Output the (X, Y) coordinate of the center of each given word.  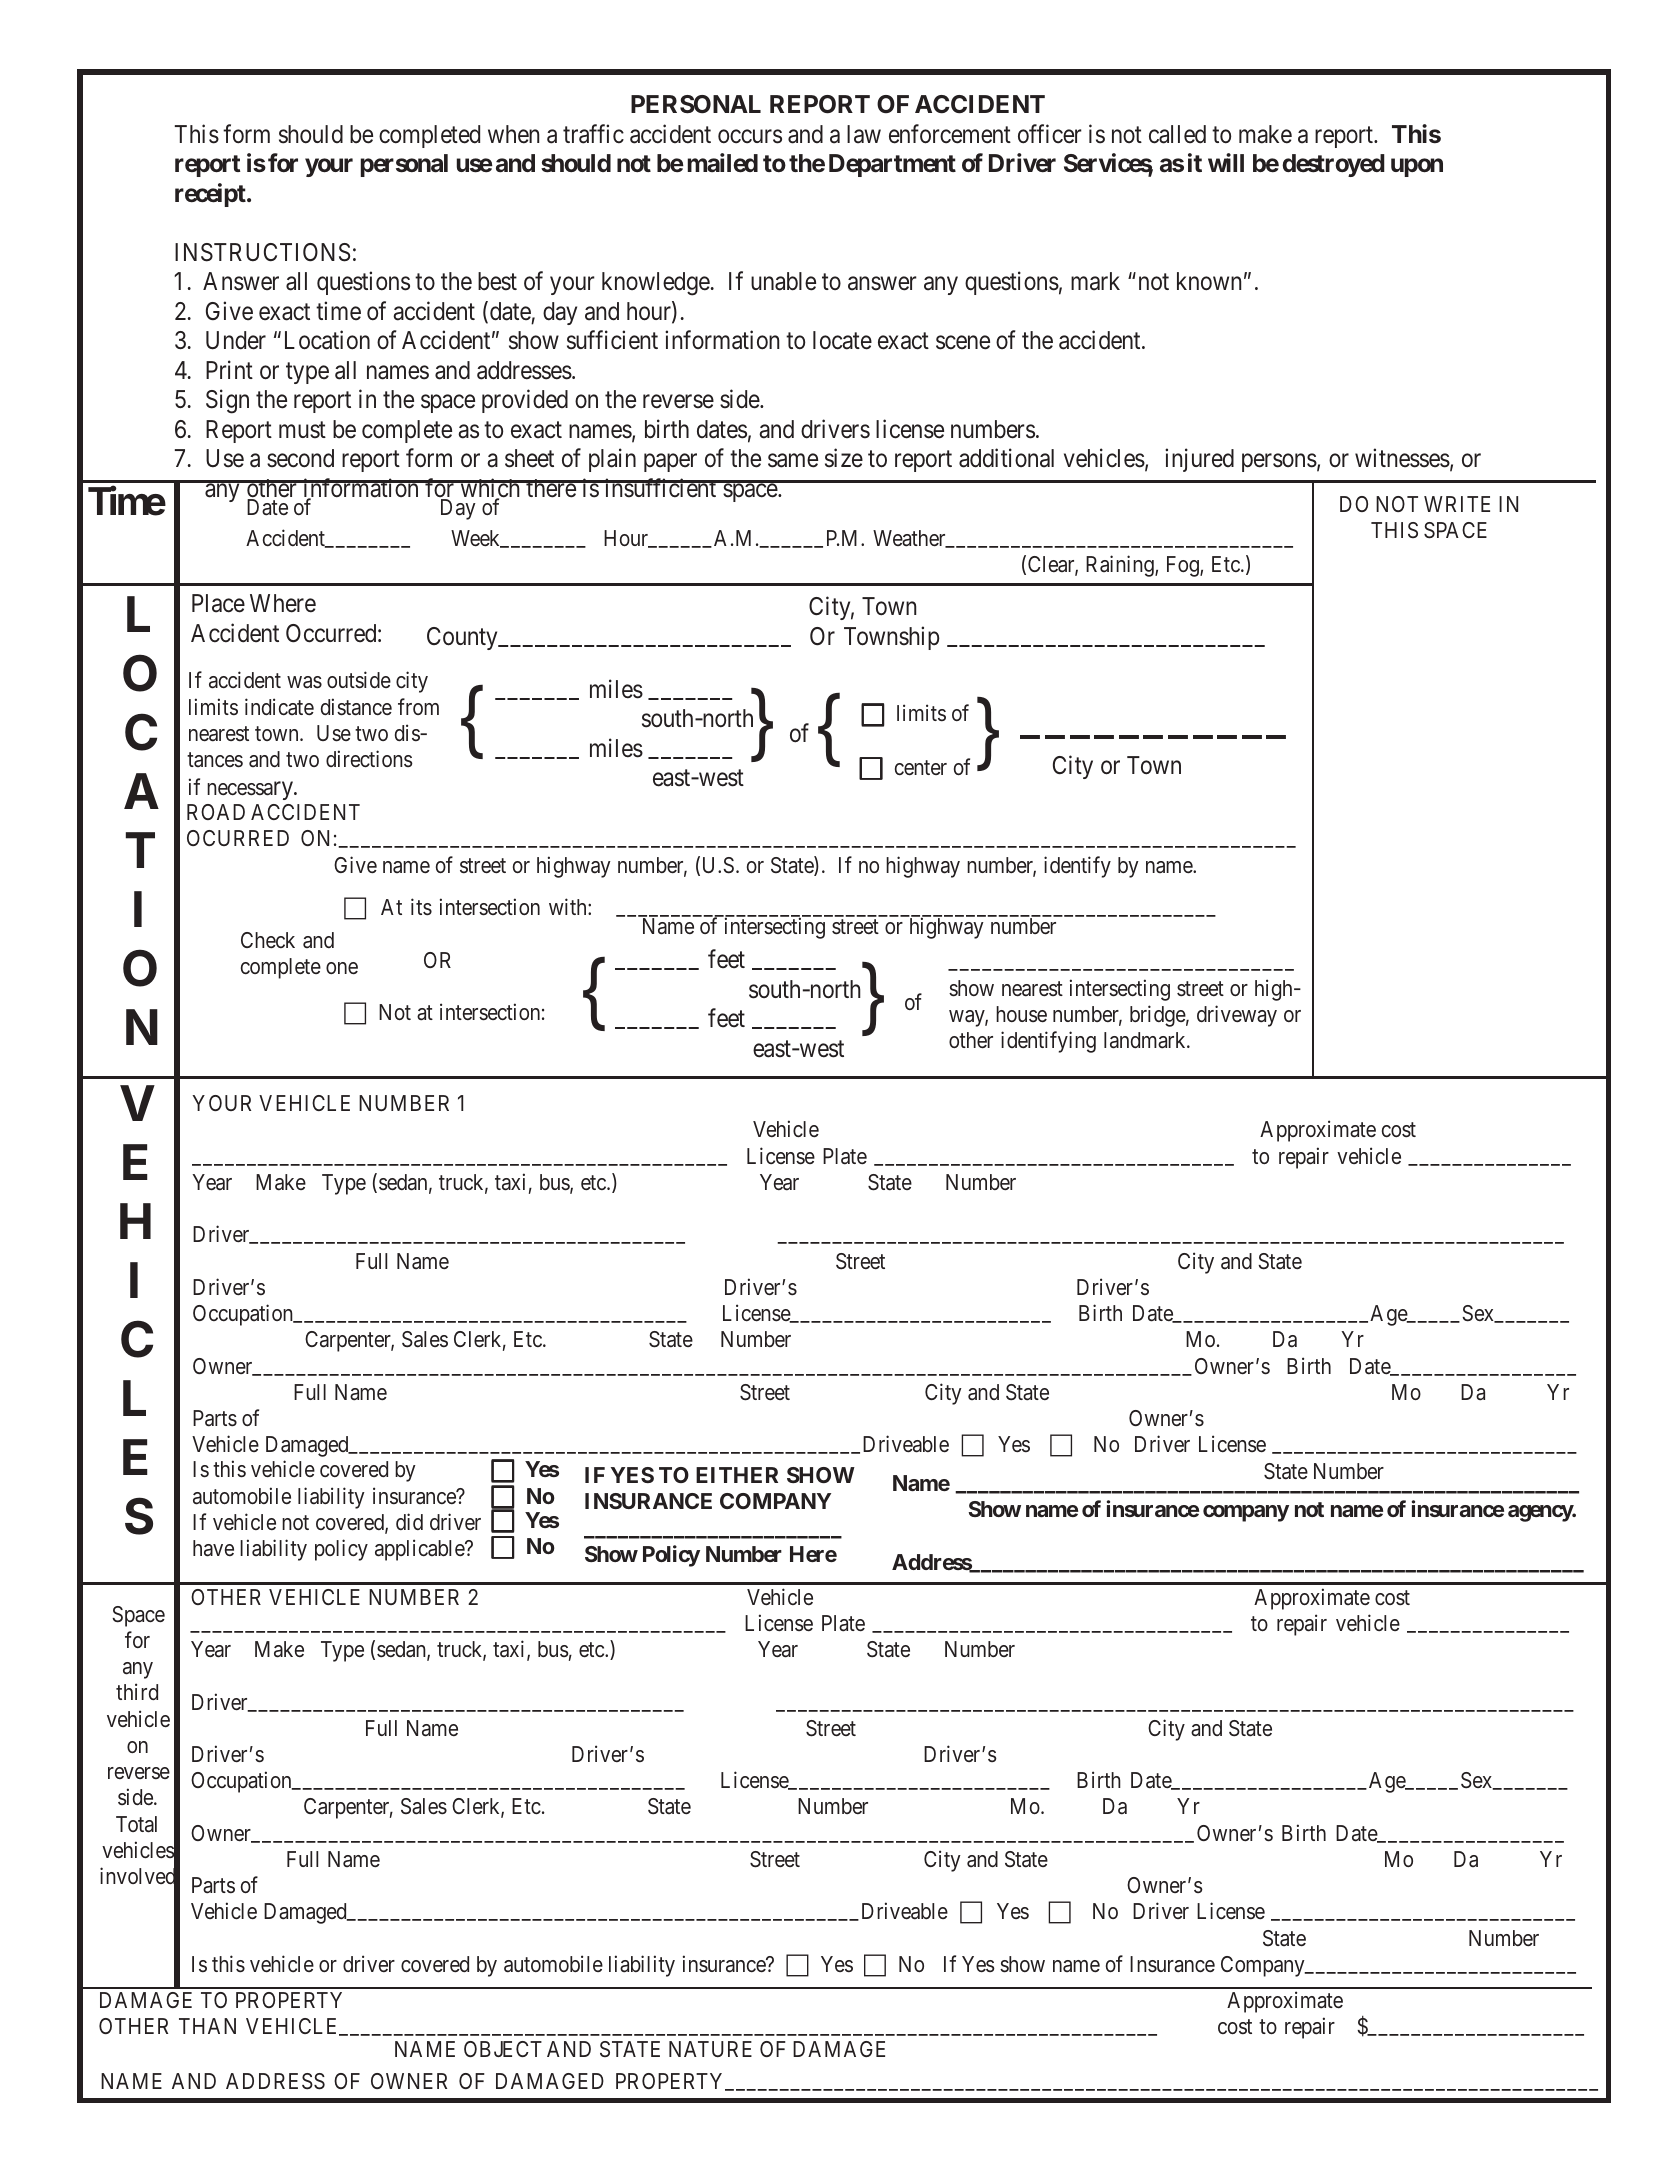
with (569, 906)
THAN (207, 2026)
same (793, 461)
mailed (723, 163)
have (213, 1548)
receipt (211, 195)
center (921, 768)
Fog (1184, 566)
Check (268, 940)
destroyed (1333, 165)
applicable (420, 1550)
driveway (1237, 1016)
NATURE (710, 2049)
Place (218, 603)
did (409, 1521)
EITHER (737, 1475)
